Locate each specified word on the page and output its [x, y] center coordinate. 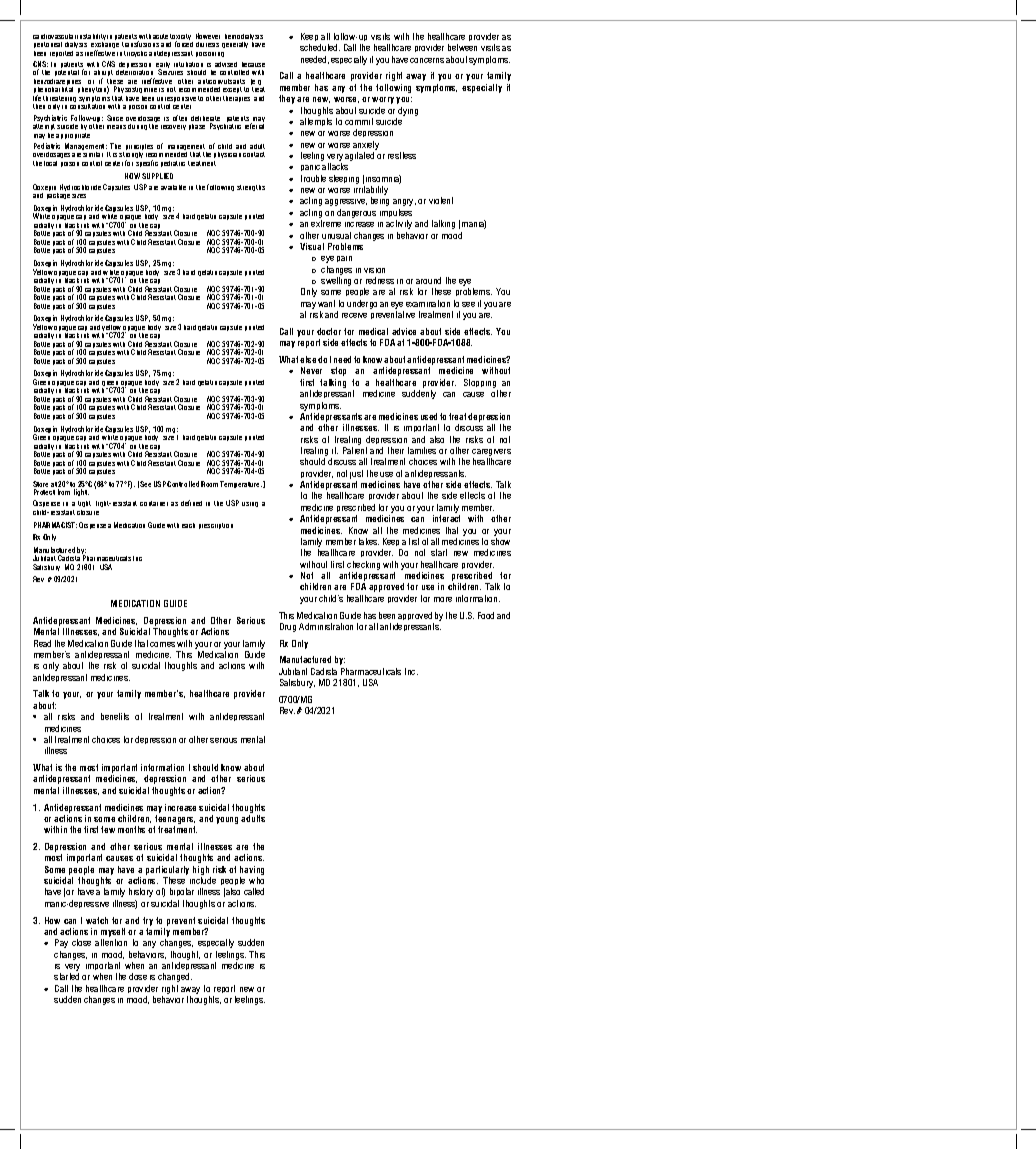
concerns [427, 60]
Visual [312, 246]
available [173, 187]
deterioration [134, 72]
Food [486, 615]
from [64, 492]
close [81, 942]
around [428, 280]
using [250, 504]
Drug [288, 627]
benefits [115, 716]
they [287, 99]
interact [446, 518]
